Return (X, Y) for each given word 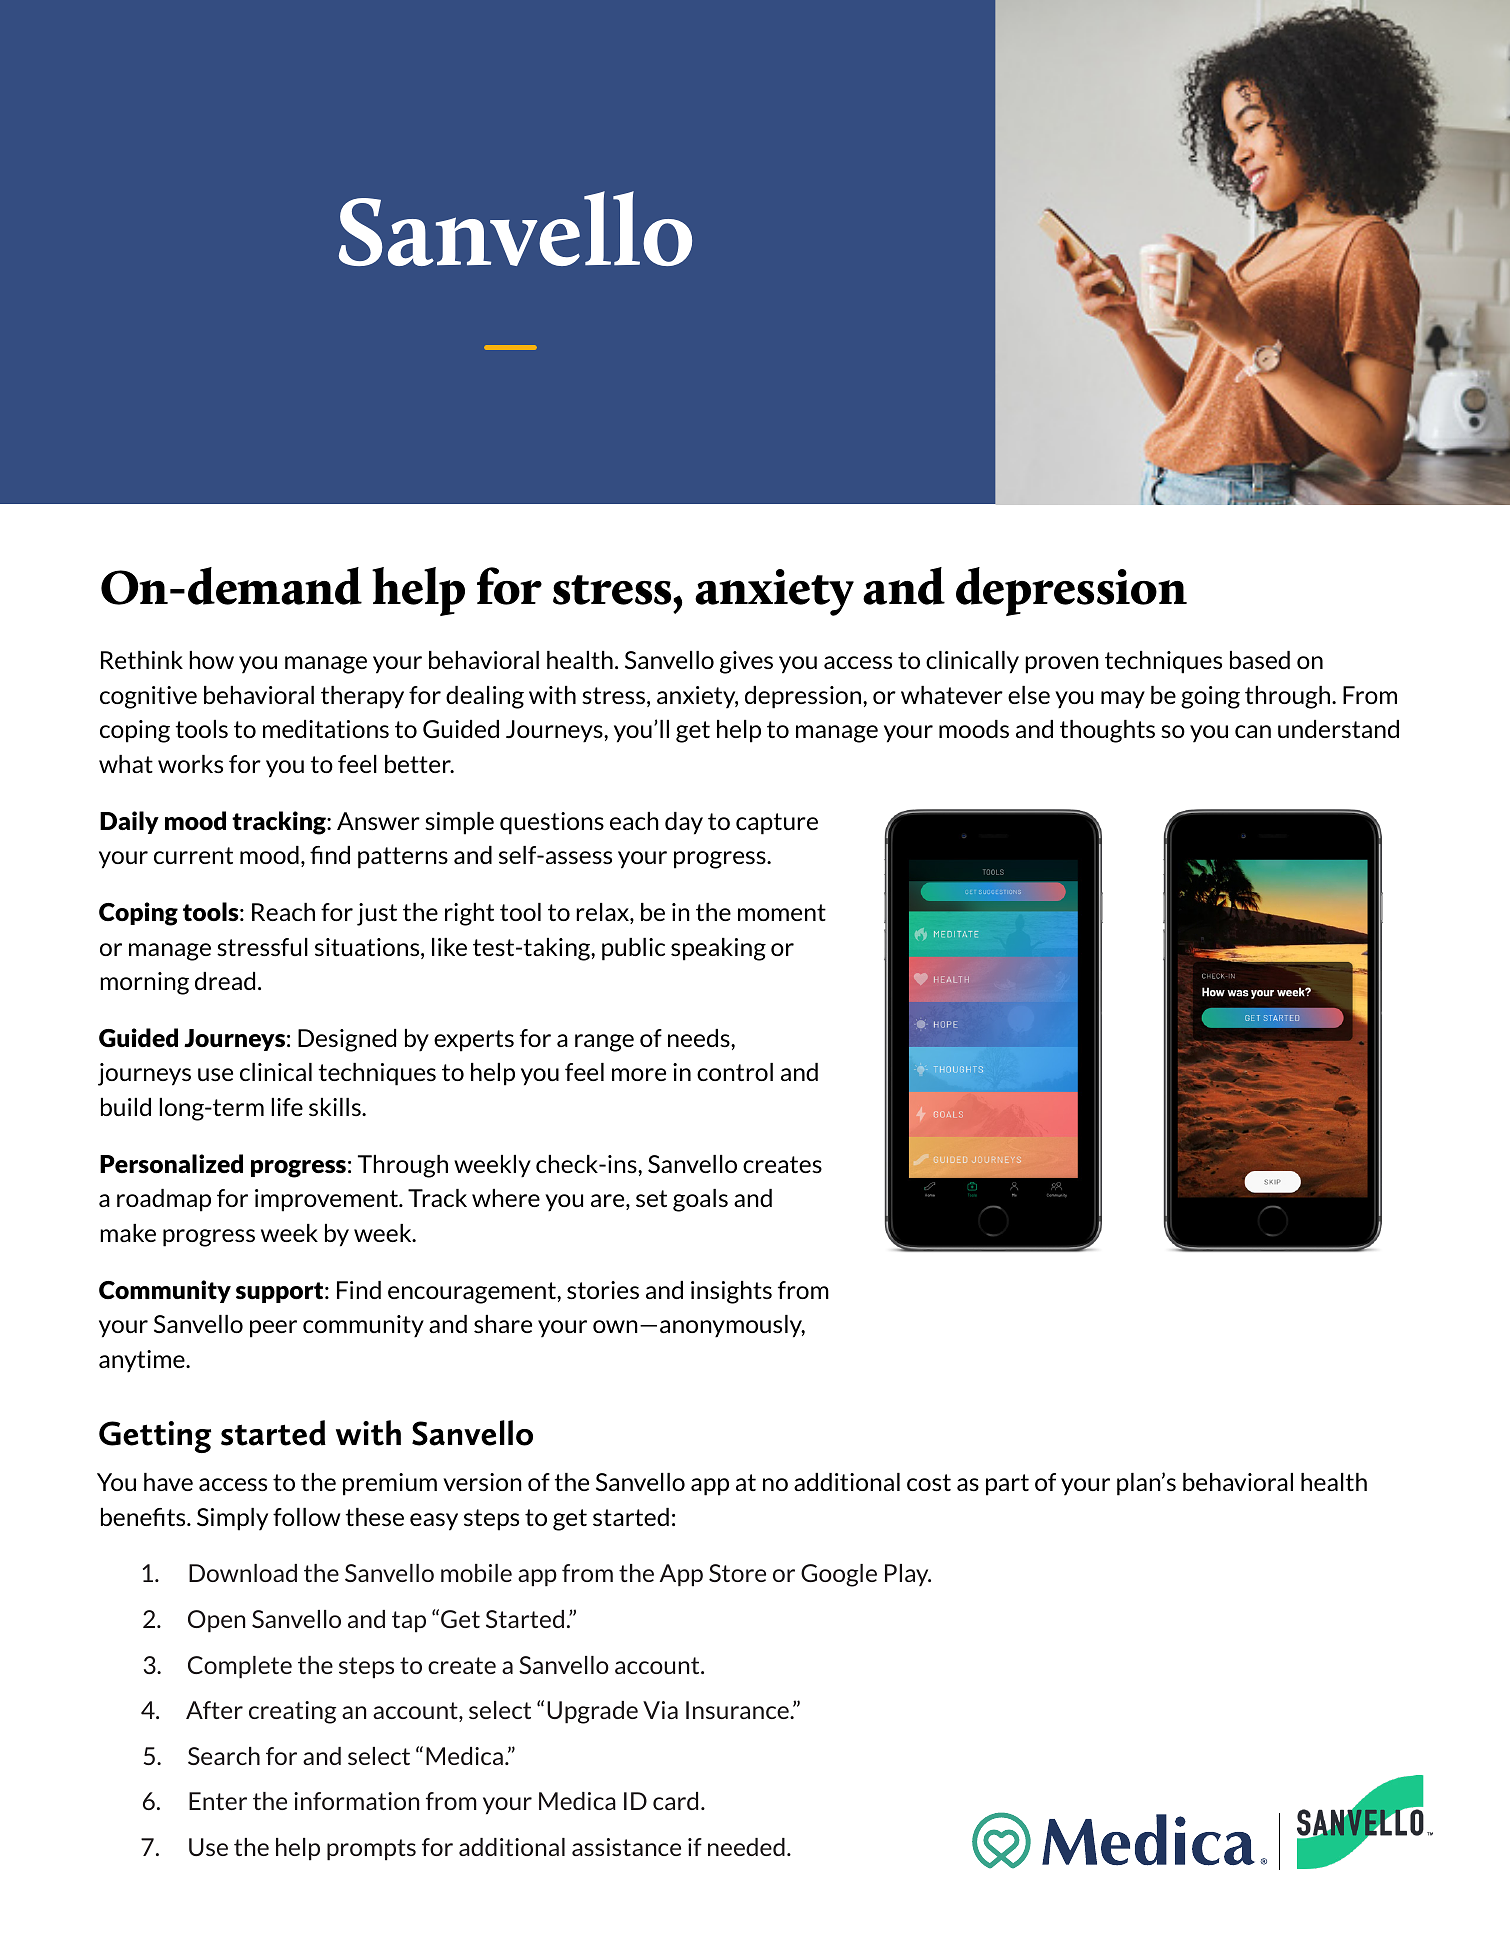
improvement (327, 1200)
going (1210, 697)
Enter (218, 1801)
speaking (718, 949)
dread (225, 981)
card (675, 1801)
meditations (326, 729)
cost (929, 1482)
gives (746, 662)
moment (782, 912)
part (1007, 1485)
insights (731, 1292)
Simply (232, 1519)
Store (737, 1573)
